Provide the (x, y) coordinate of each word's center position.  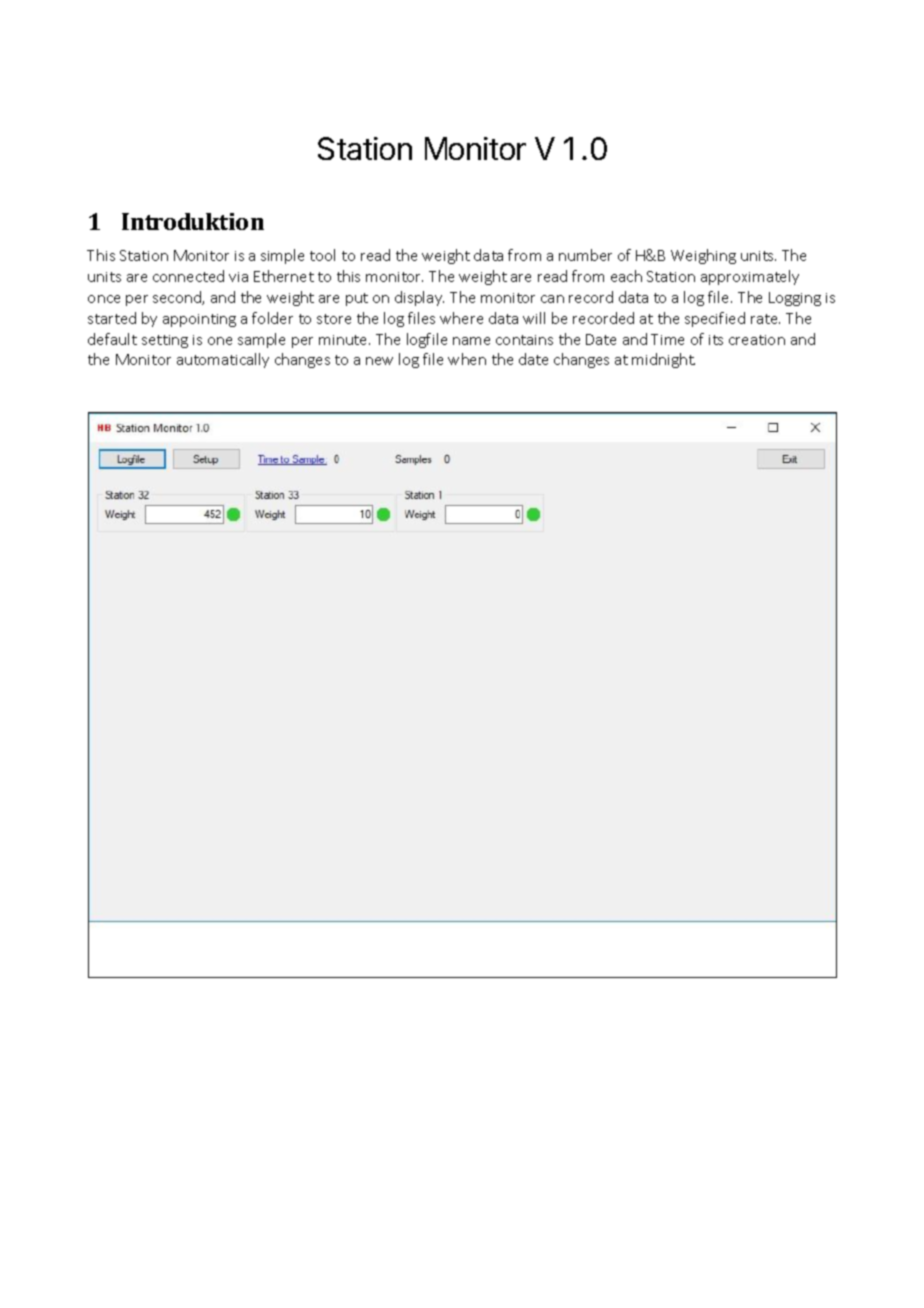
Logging (795, 299)
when (467, 359)
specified (715, 319)
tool (322, 255)
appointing (199, 320)
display (419, 298)
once (104, 299)
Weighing (703, 256)
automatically (223, 360)
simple (282, 256)
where (461, 318)
